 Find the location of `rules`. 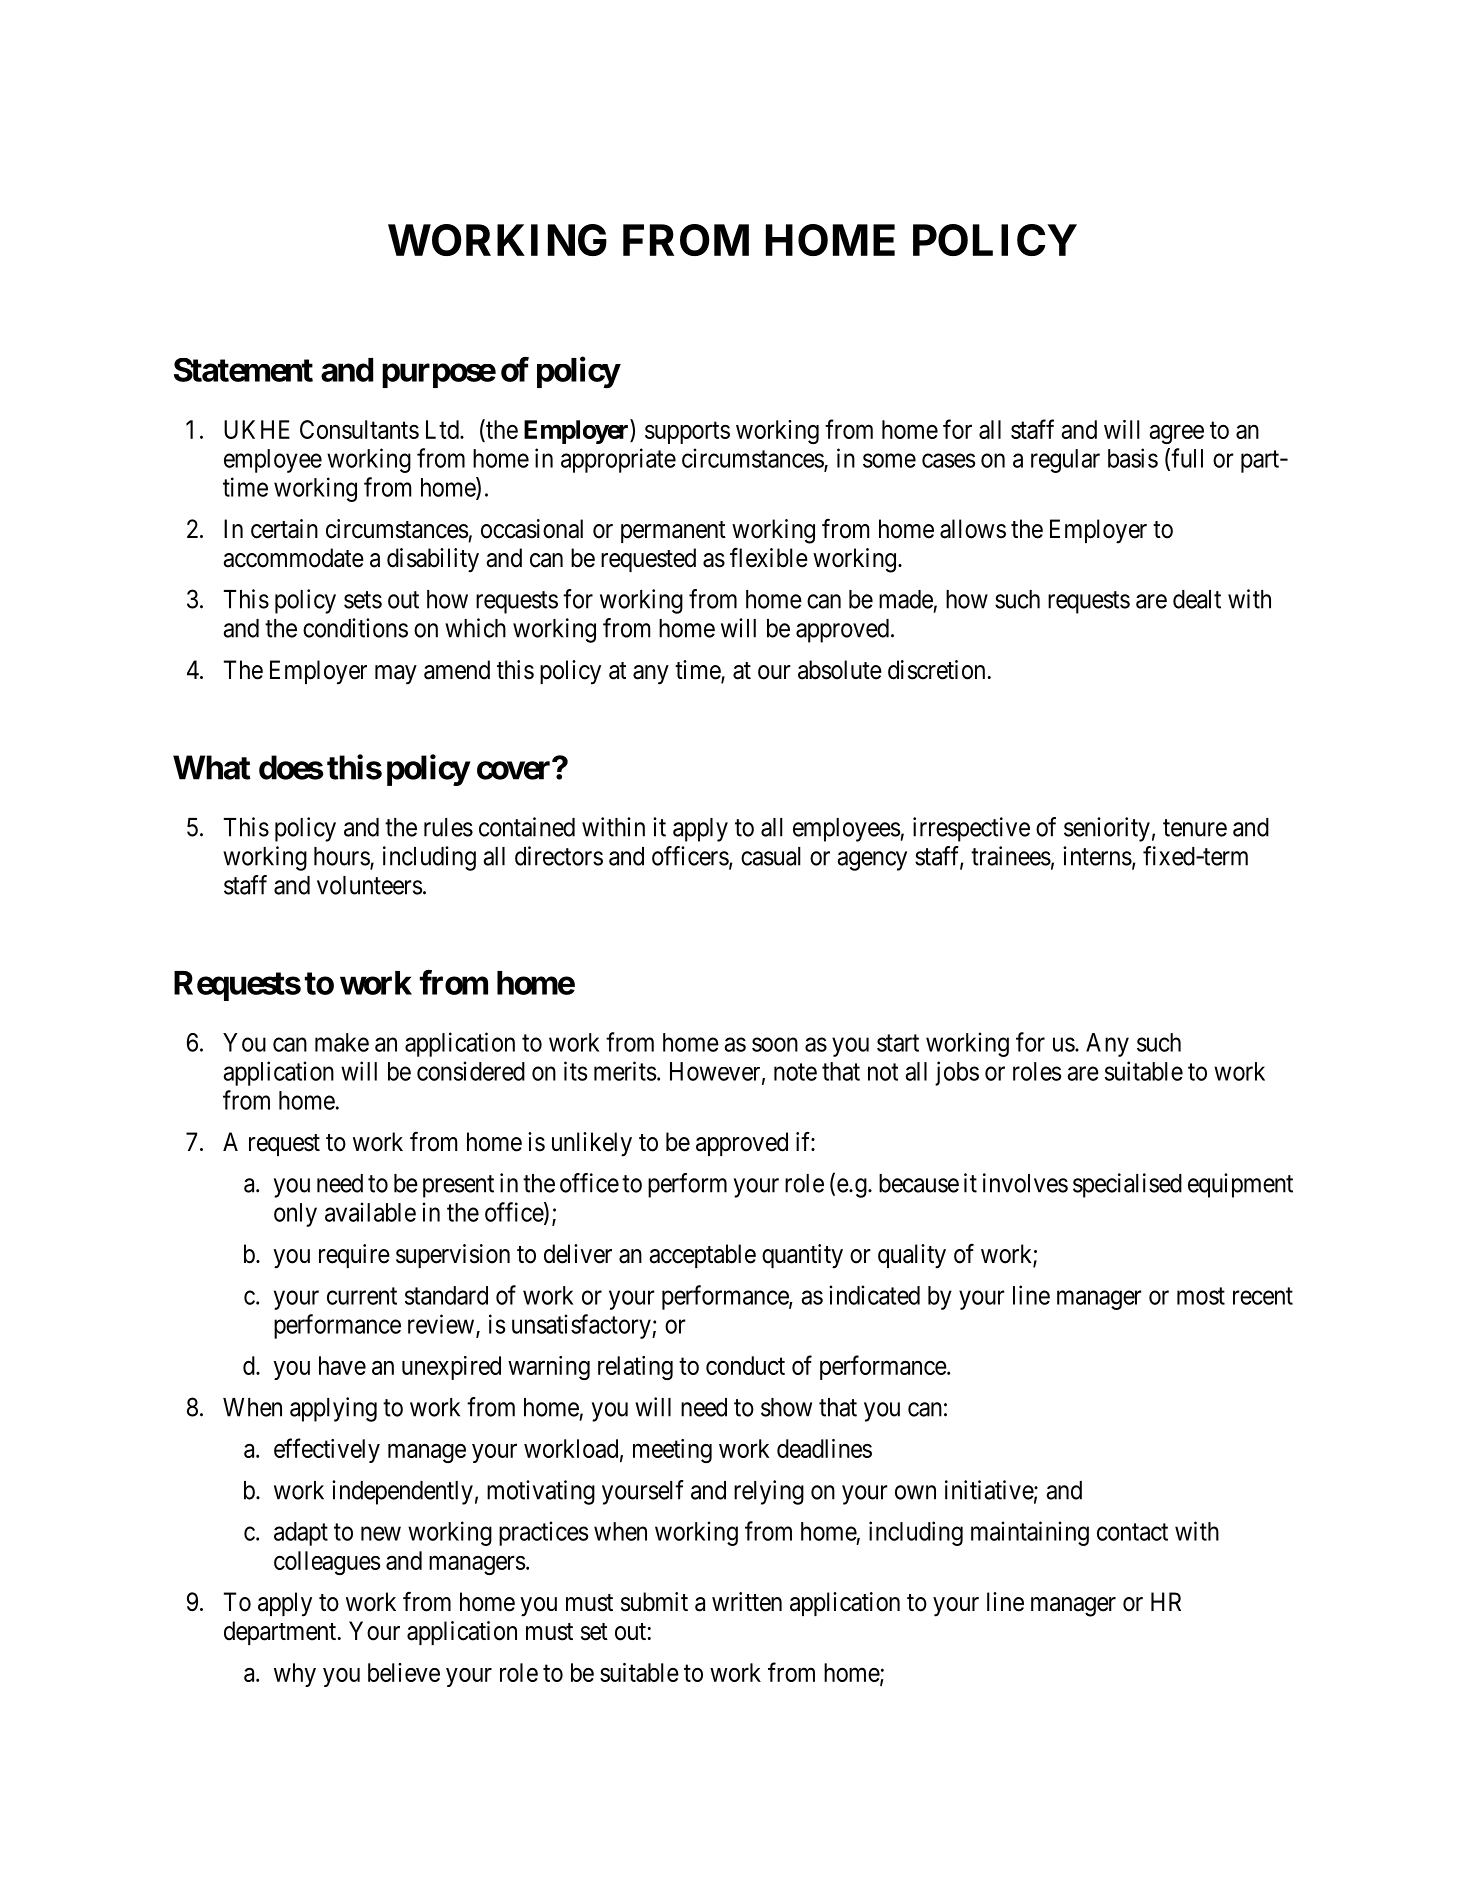

rules is located at coordinates (448, 827).
